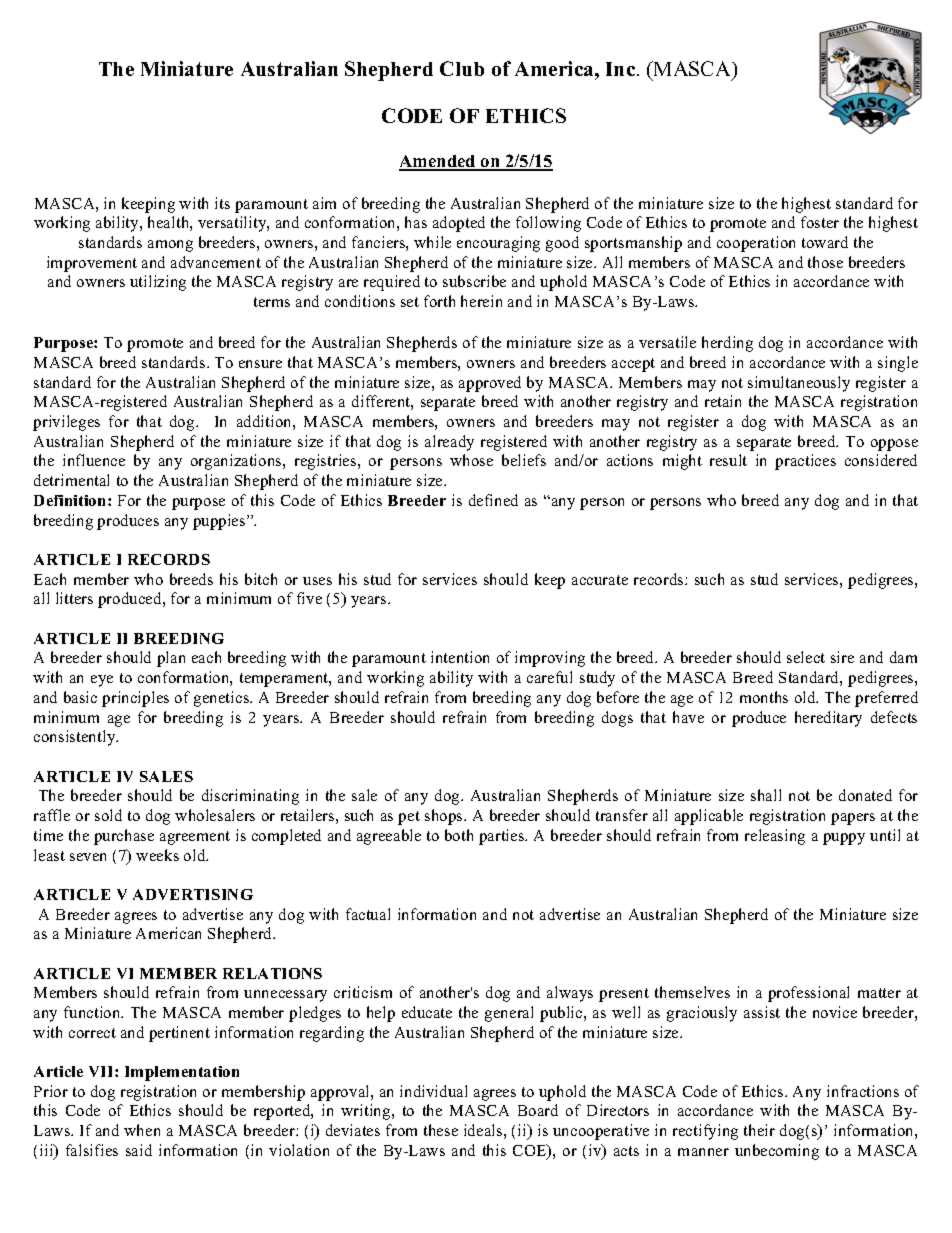 The image size is (952, 1233). I want to click on already, so click(449, 443).
